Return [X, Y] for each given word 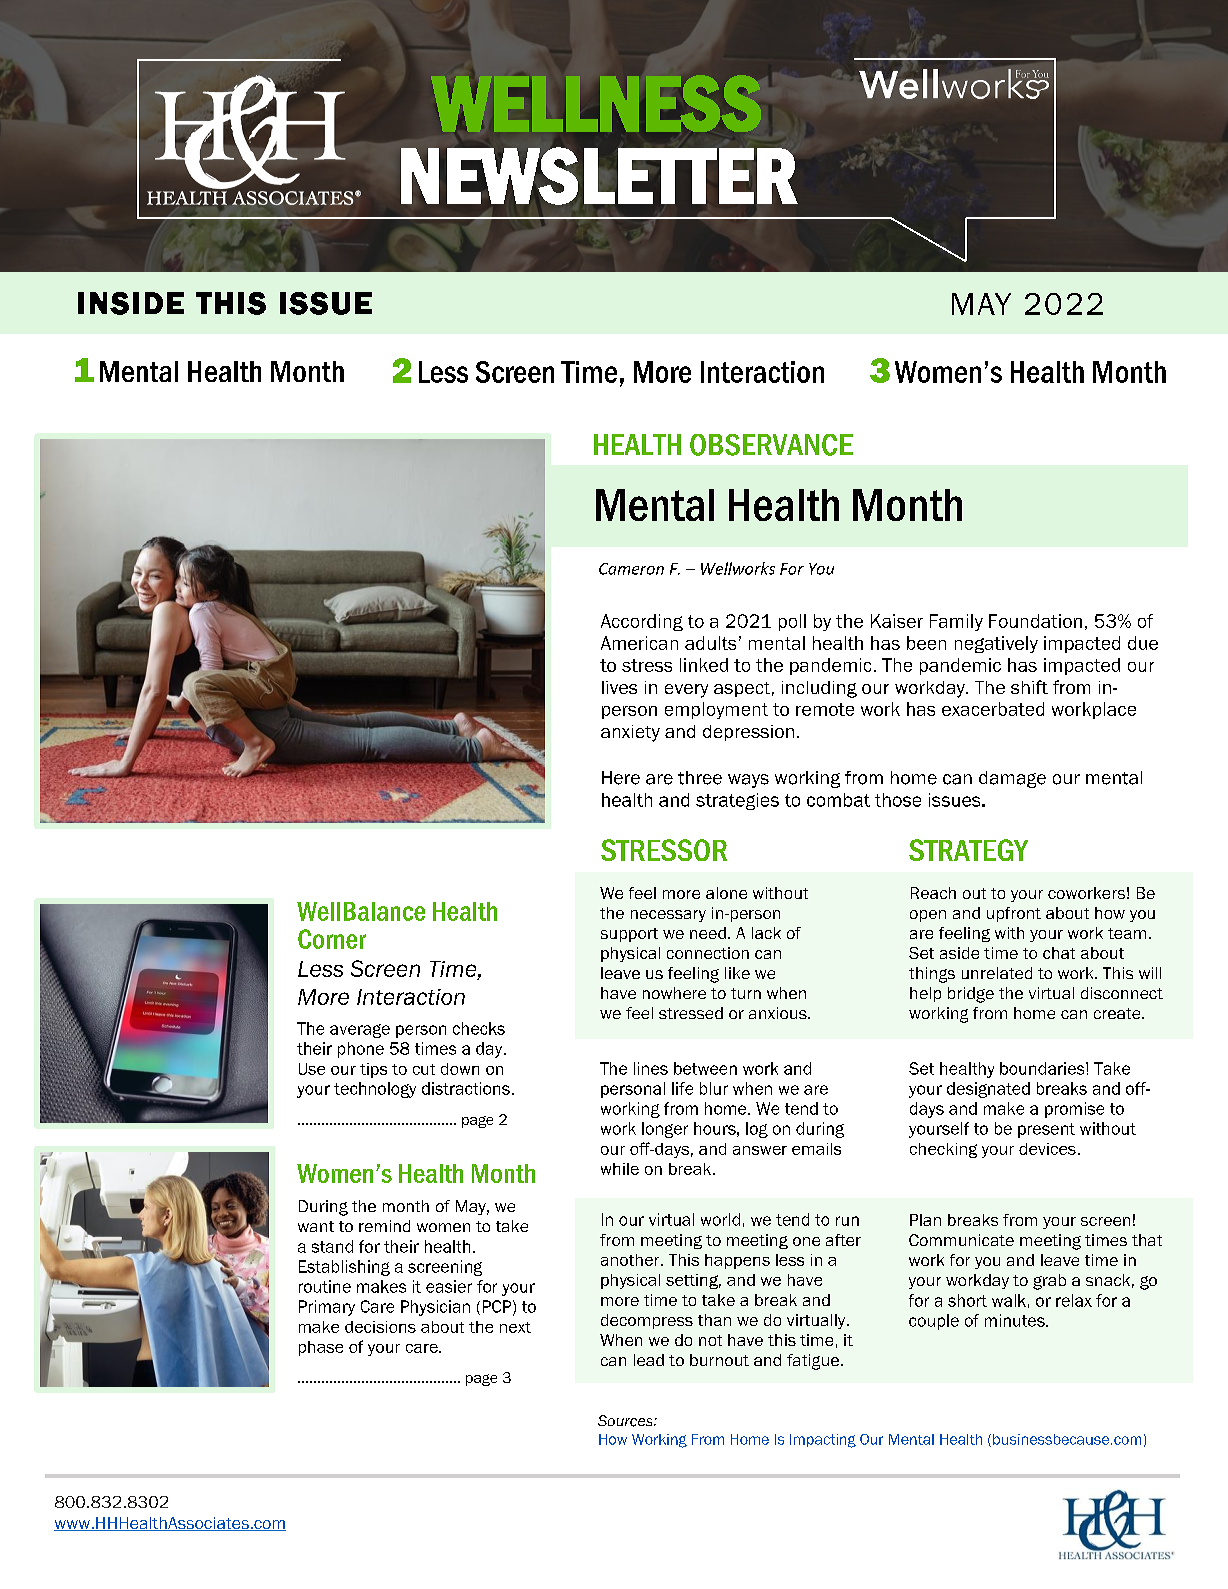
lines [651, 1068]
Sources [626, 1421]
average [360, 1031]
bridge [971, 995]
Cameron [631, 569]
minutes [1016, 1320]
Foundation [1035, 621]
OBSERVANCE [771, 445]
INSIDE [131, 303]
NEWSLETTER [599, 176]
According [642, 622]
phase [321, 1348]
